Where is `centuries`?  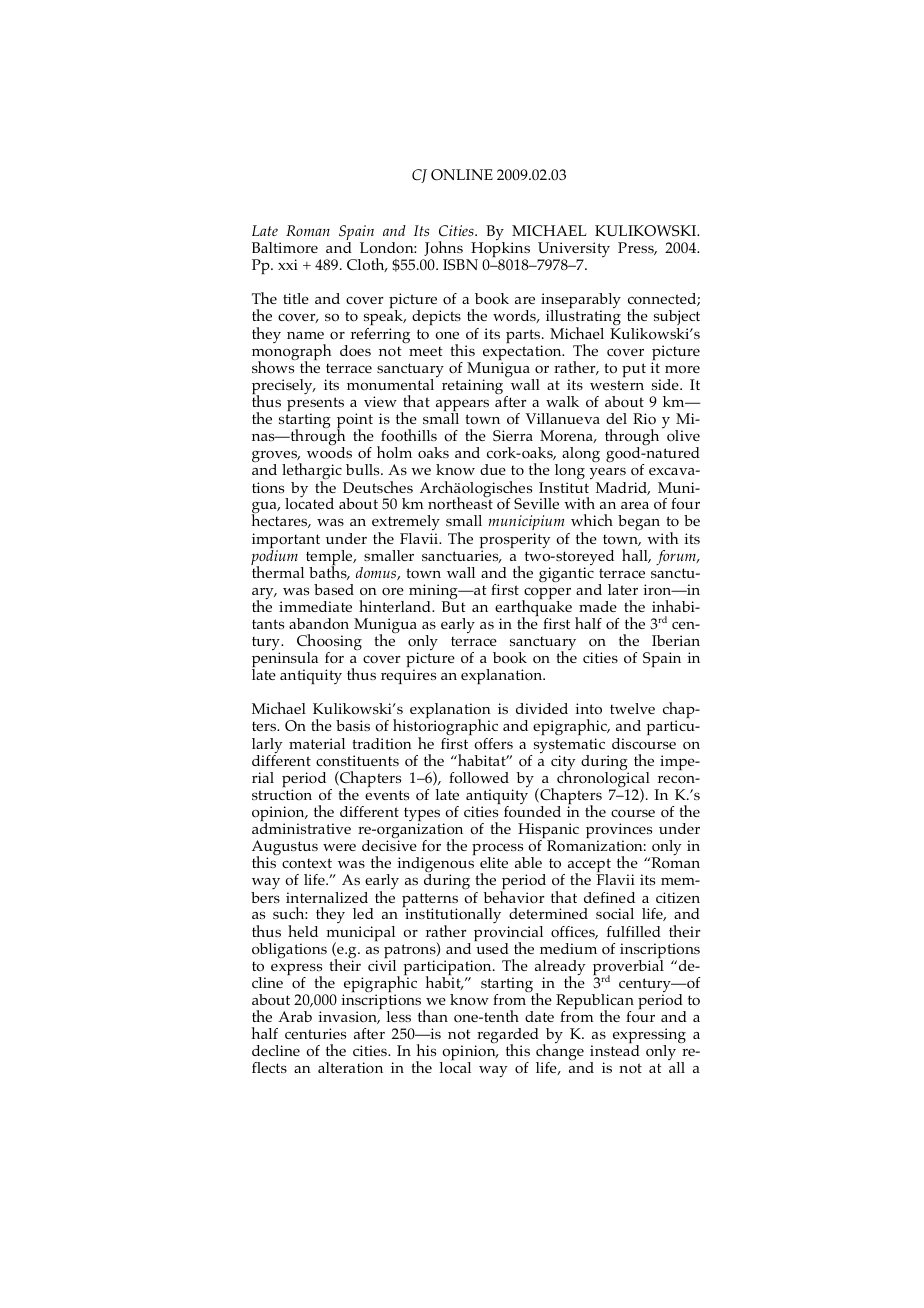 centuries is located at coordinates (315, 1033).
